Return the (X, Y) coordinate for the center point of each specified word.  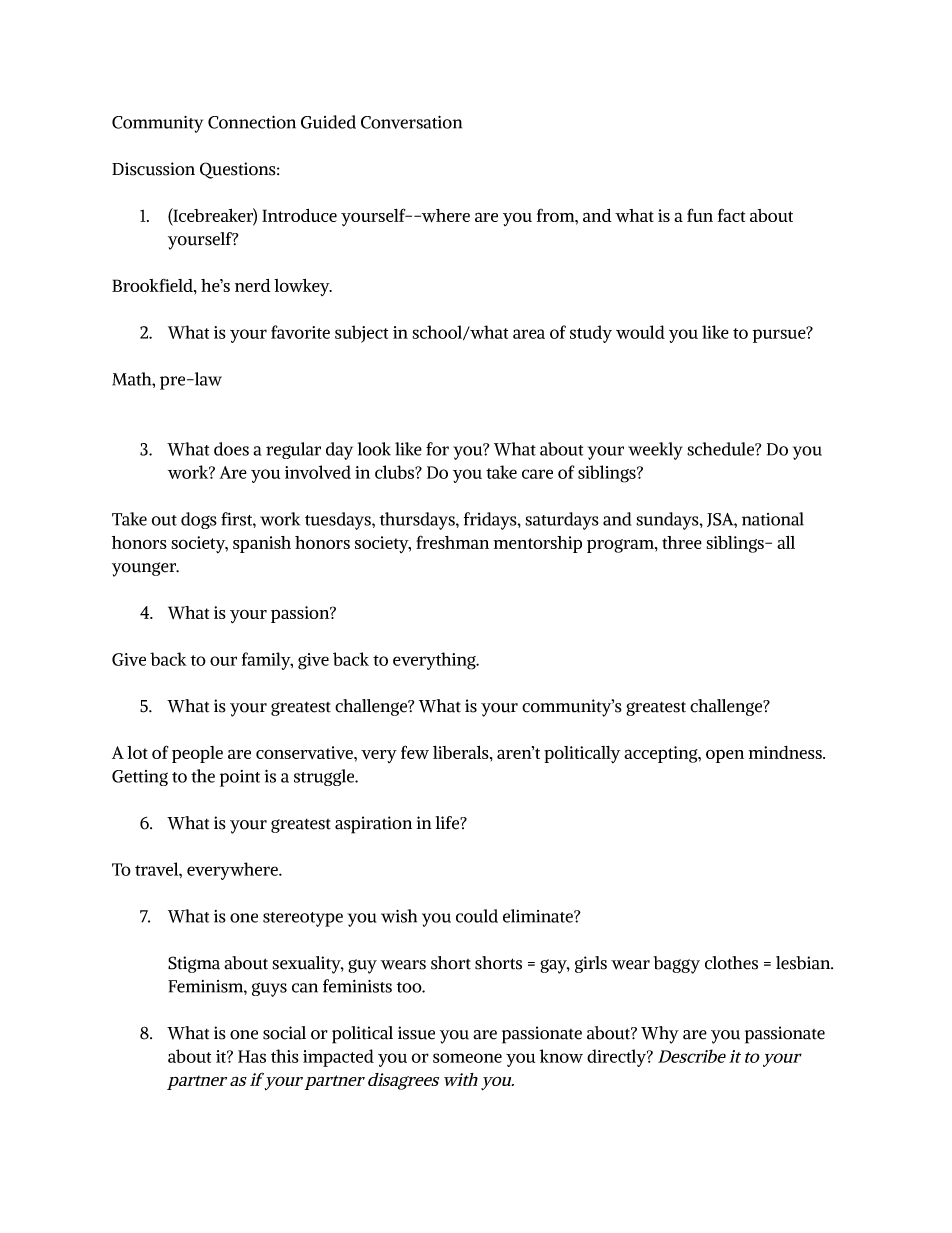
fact (731, 215)
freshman (452, 542)
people (197, 754)
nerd (252, 285)
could (477, 916)
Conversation (411, 122)
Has (252, 1056)
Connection (252, 122)
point (240, 778)
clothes (731, 963)
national (773, 519)
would (640, 332)
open (725, 756)
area (529, 334)
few (415, 752)
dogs (199, 520)
